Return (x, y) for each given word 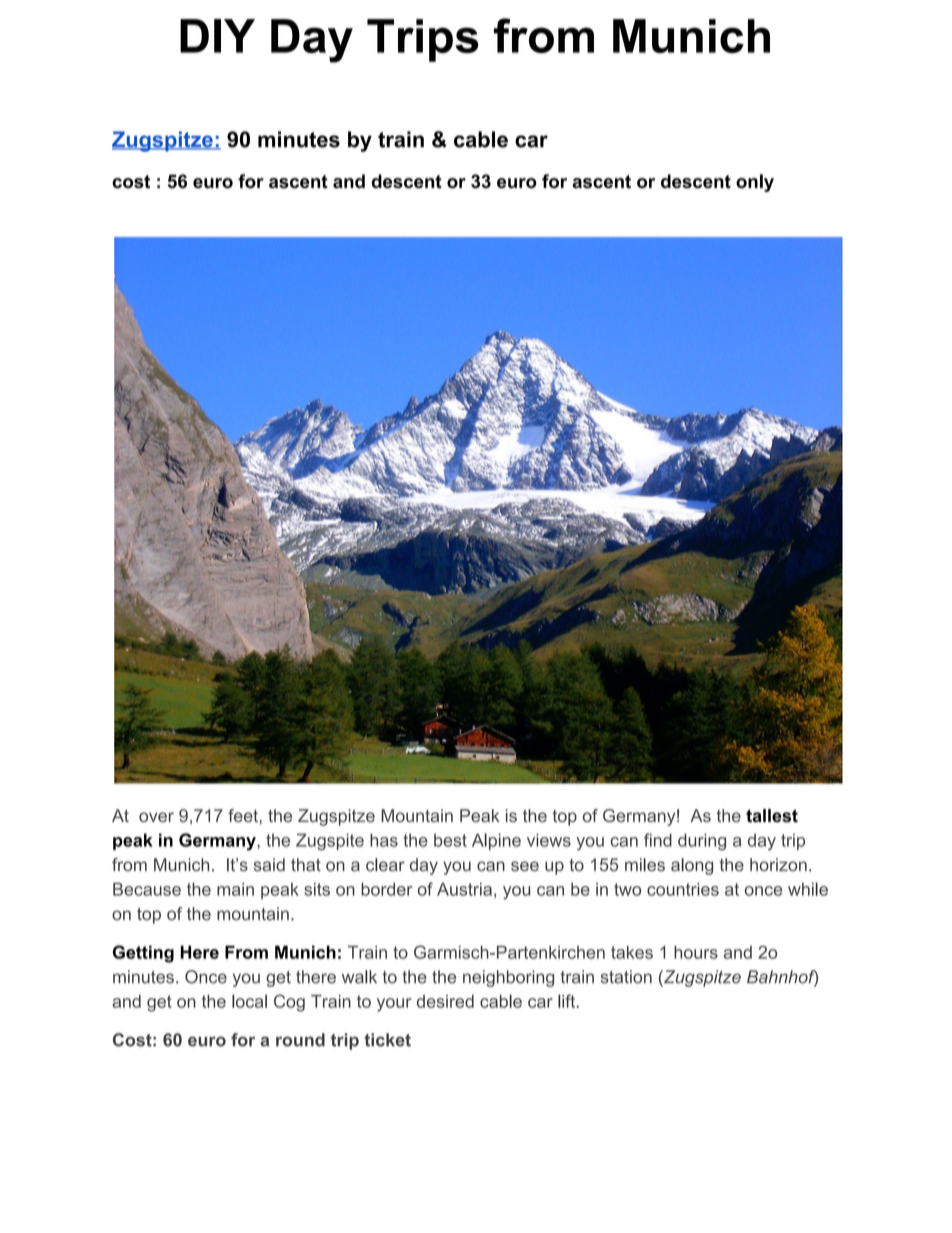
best (450, 840)
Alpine (496, 841)
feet (243, 815)
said (269, 865)
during (702, 842)
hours (696, 952)
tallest (772, 816)
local (249, 1001)
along (692, 866)
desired (445, 1001)
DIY (217, 36)
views (549, 840)
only (755, 183)
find (658, 840)
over (156, 817)
